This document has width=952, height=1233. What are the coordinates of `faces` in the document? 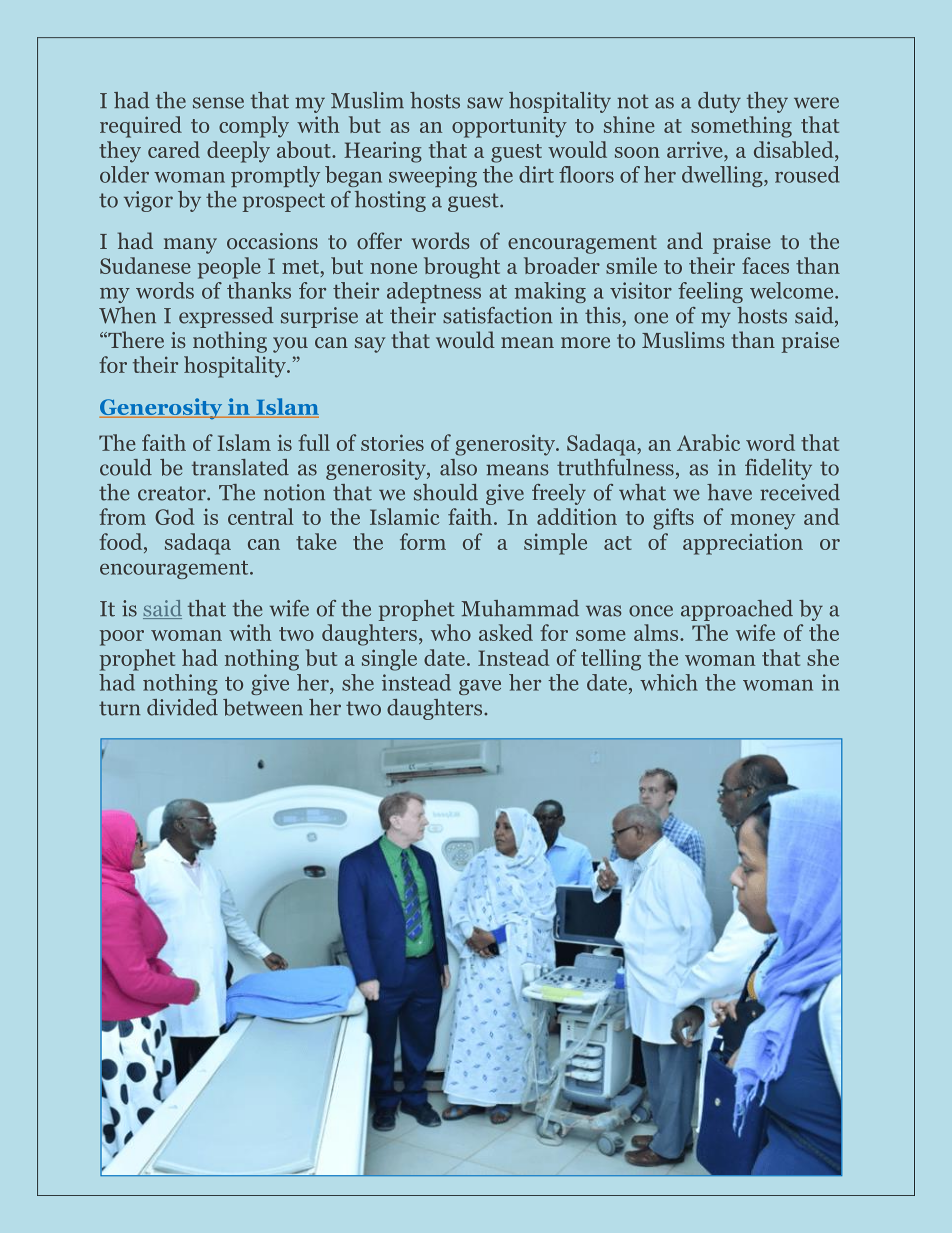 It's located at (765, 265).
